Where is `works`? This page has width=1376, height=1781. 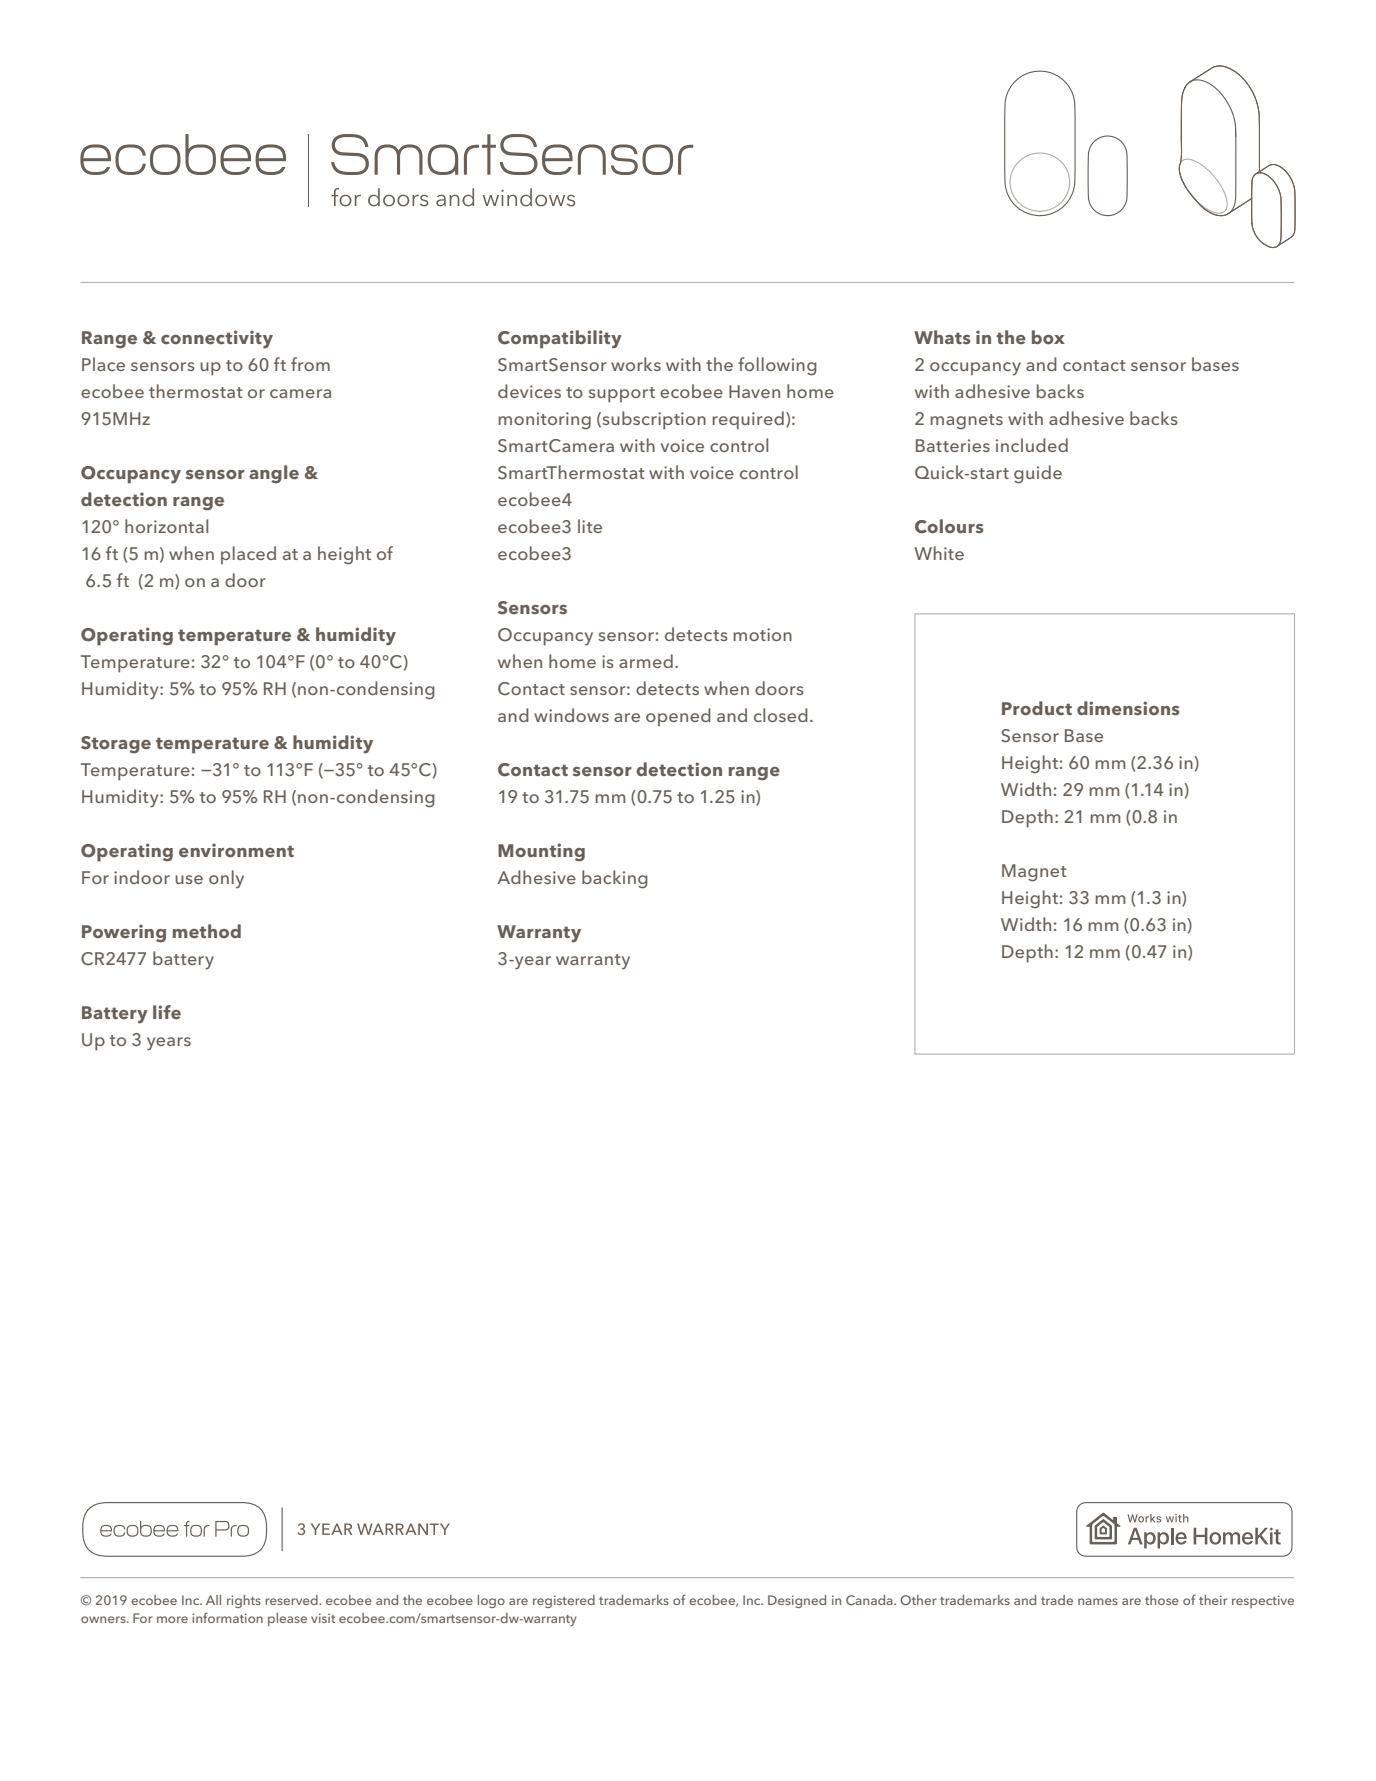 works is located at coordinates (636, 364).
